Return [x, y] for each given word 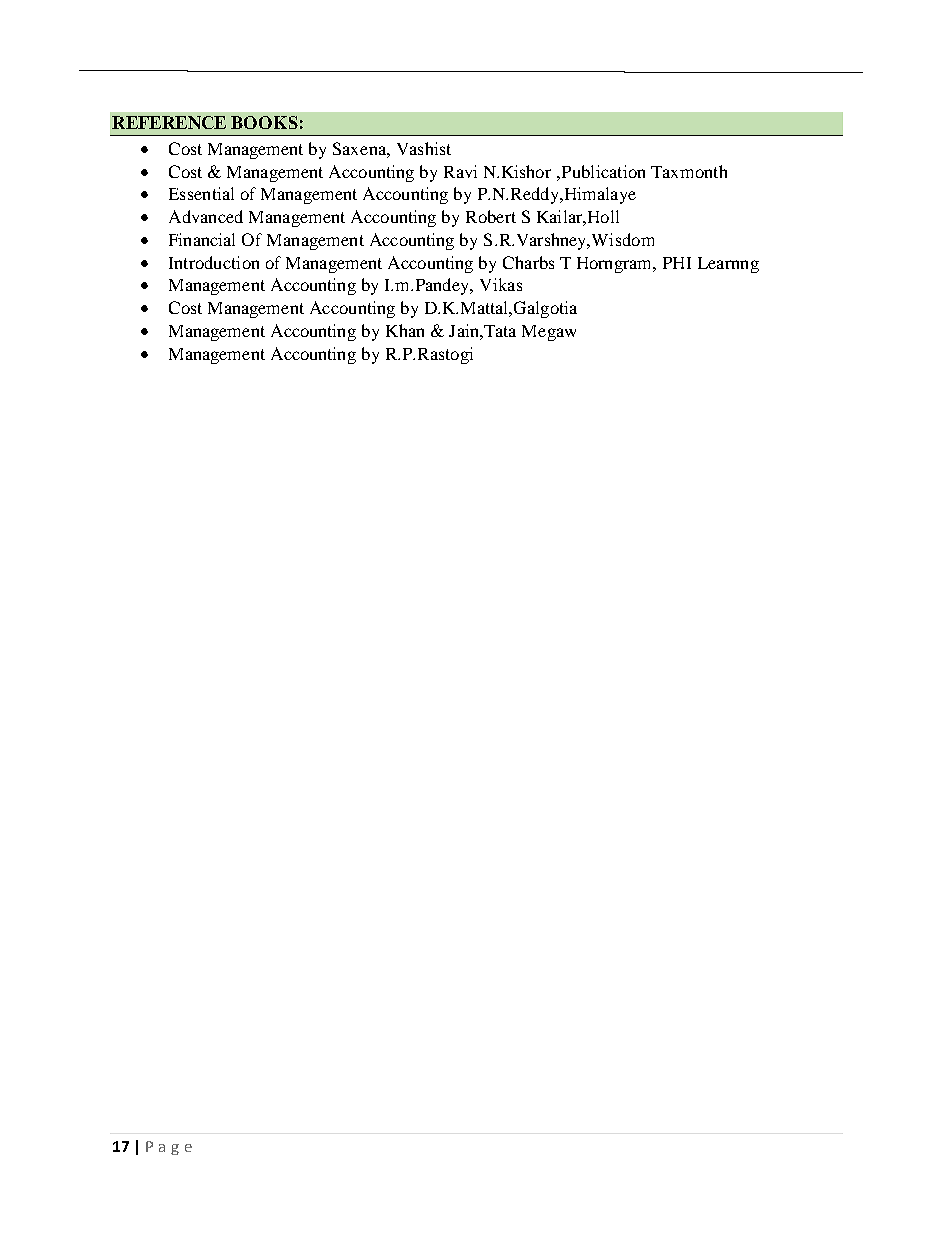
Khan [405, 330]
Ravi [460, 171]
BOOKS [264, 122]
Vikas [501, 284]
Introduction [214, 262]
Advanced [206, 216]
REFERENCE [169, 122]
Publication [602, 172]
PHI [677, 263]
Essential [201, 193]
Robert [491, 216]
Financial [202, 239]
